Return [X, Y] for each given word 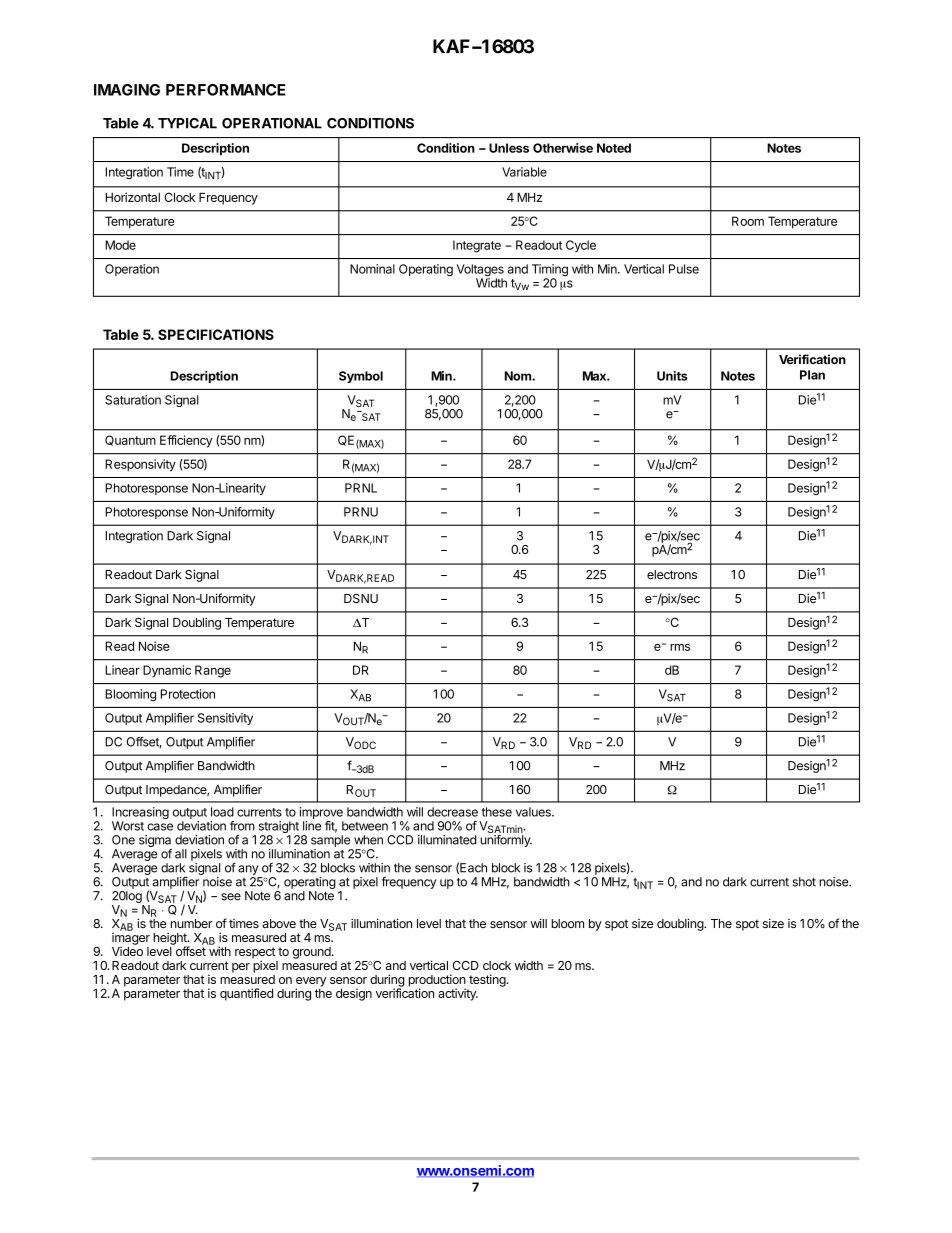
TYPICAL [187, 123]
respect [255, 954]
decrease [452, 812]
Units [672, 376]
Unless [509, 148]
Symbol [361, 377]
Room [748, 221]
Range [213, 671]
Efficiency [186, 441]
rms [680, 647]
